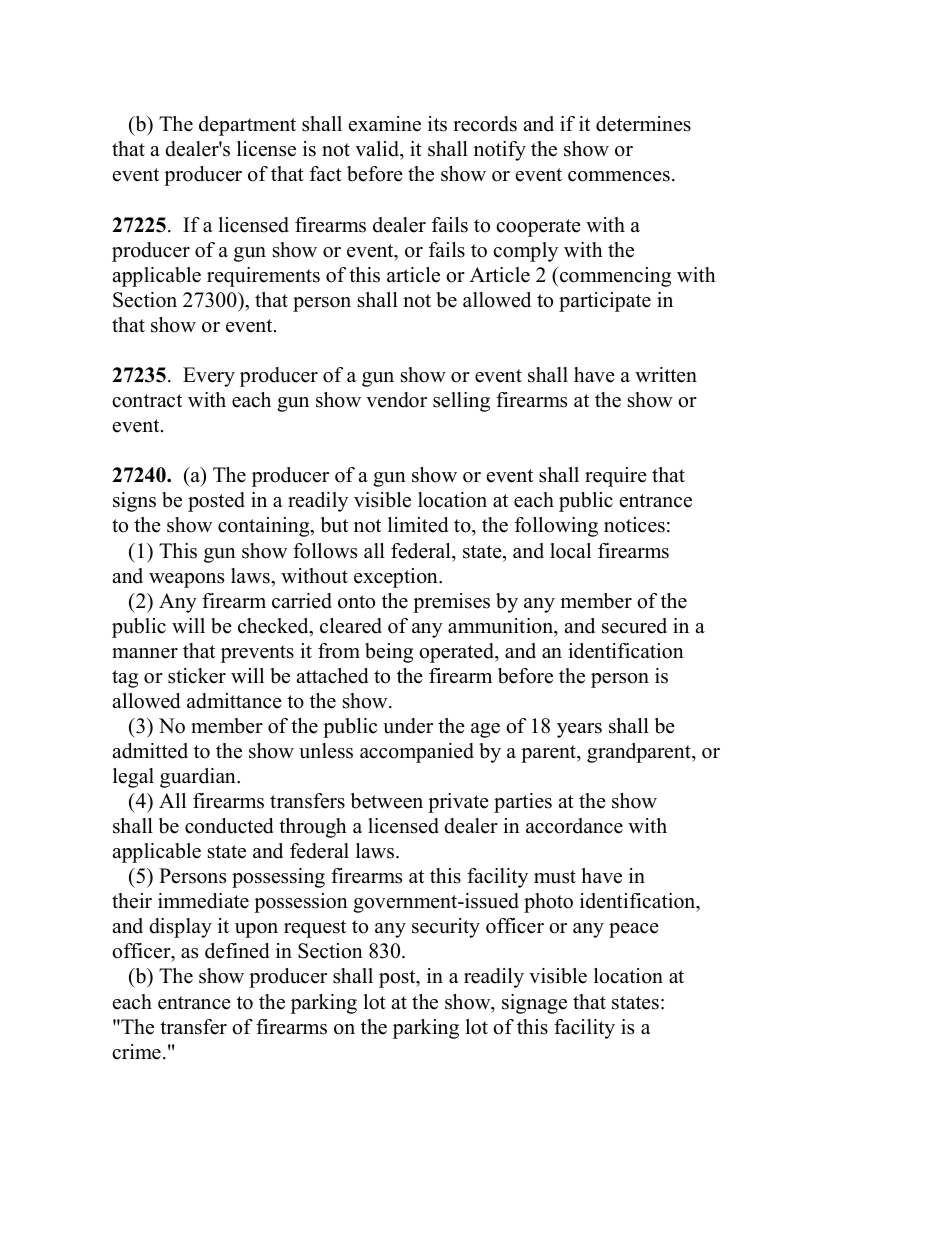 This screenshot has height=1233, width=952. I want to click on notices, so click(634, 525).
